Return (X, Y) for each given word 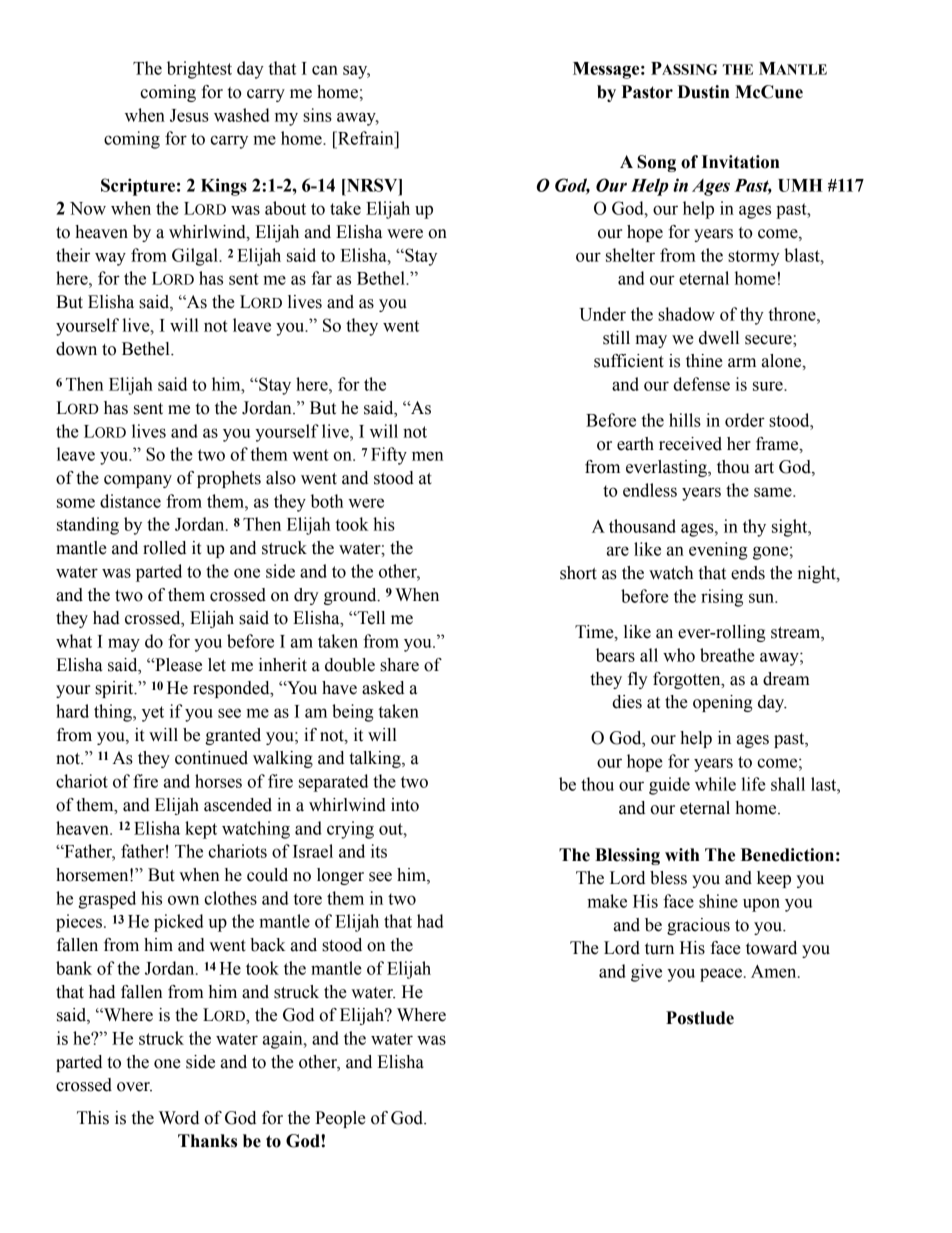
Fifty (389, 456)
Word (179, 1118)
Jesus (189, 115)
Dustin (703, 92)
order (745, 420)
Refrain (366, 138)
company (138, 481)
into (405, 805)
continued (211, 758)
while (715, 784)
